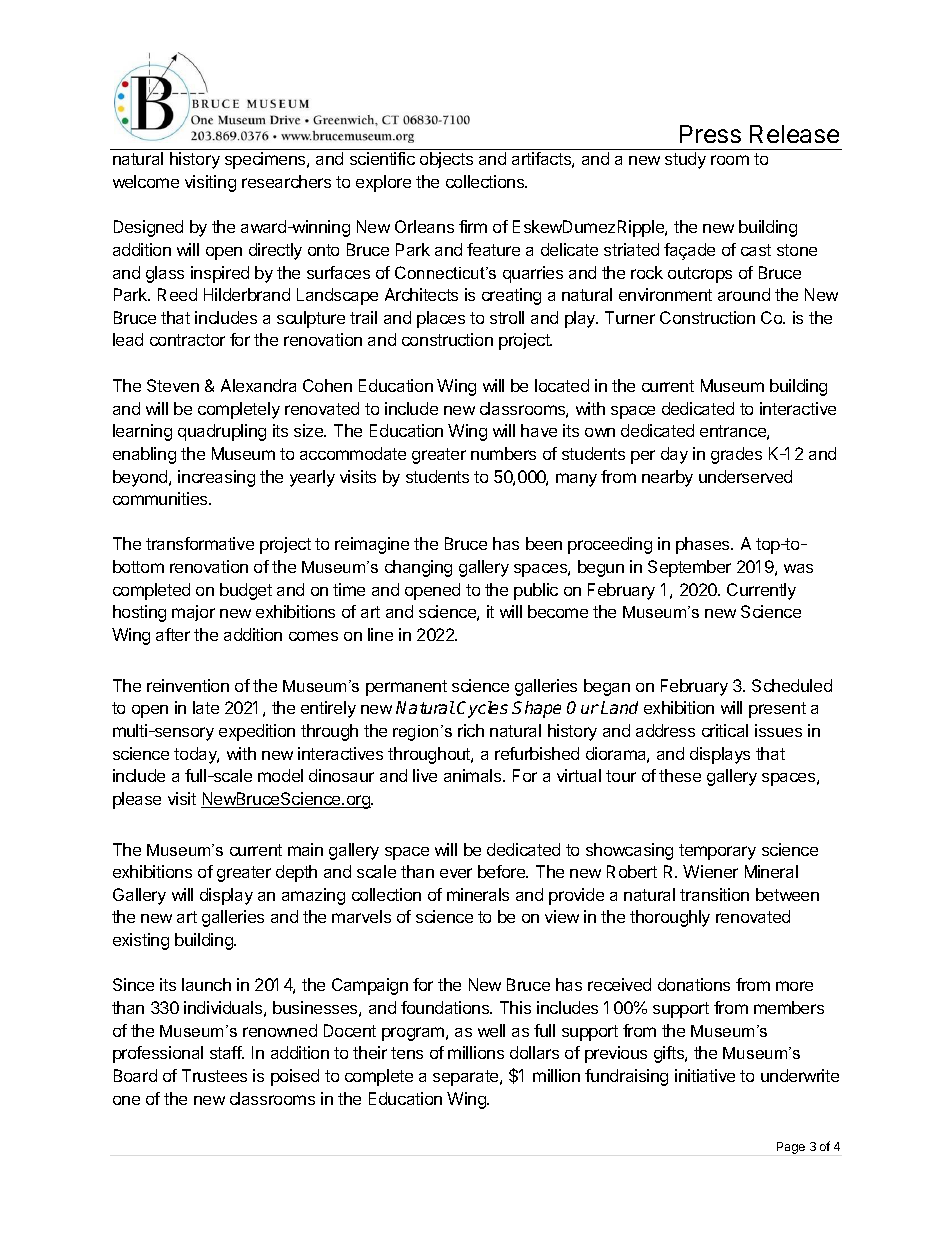 The image size is (952, 1233). What do you see at coordinates (474, 775) in the screenshot?
I see `animals` at bounding box center [474, 775].
